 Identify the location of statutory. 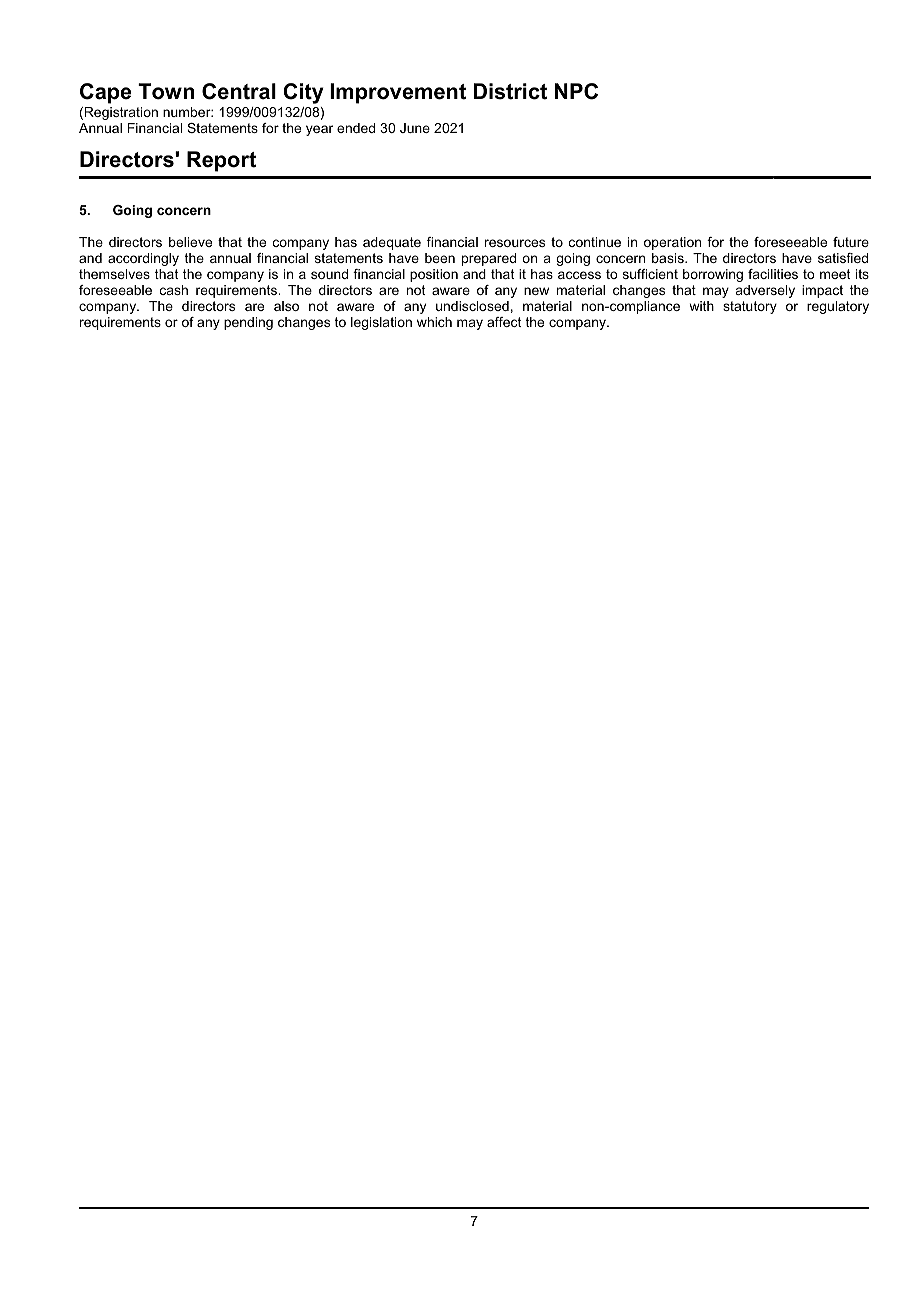
(750, 307).
